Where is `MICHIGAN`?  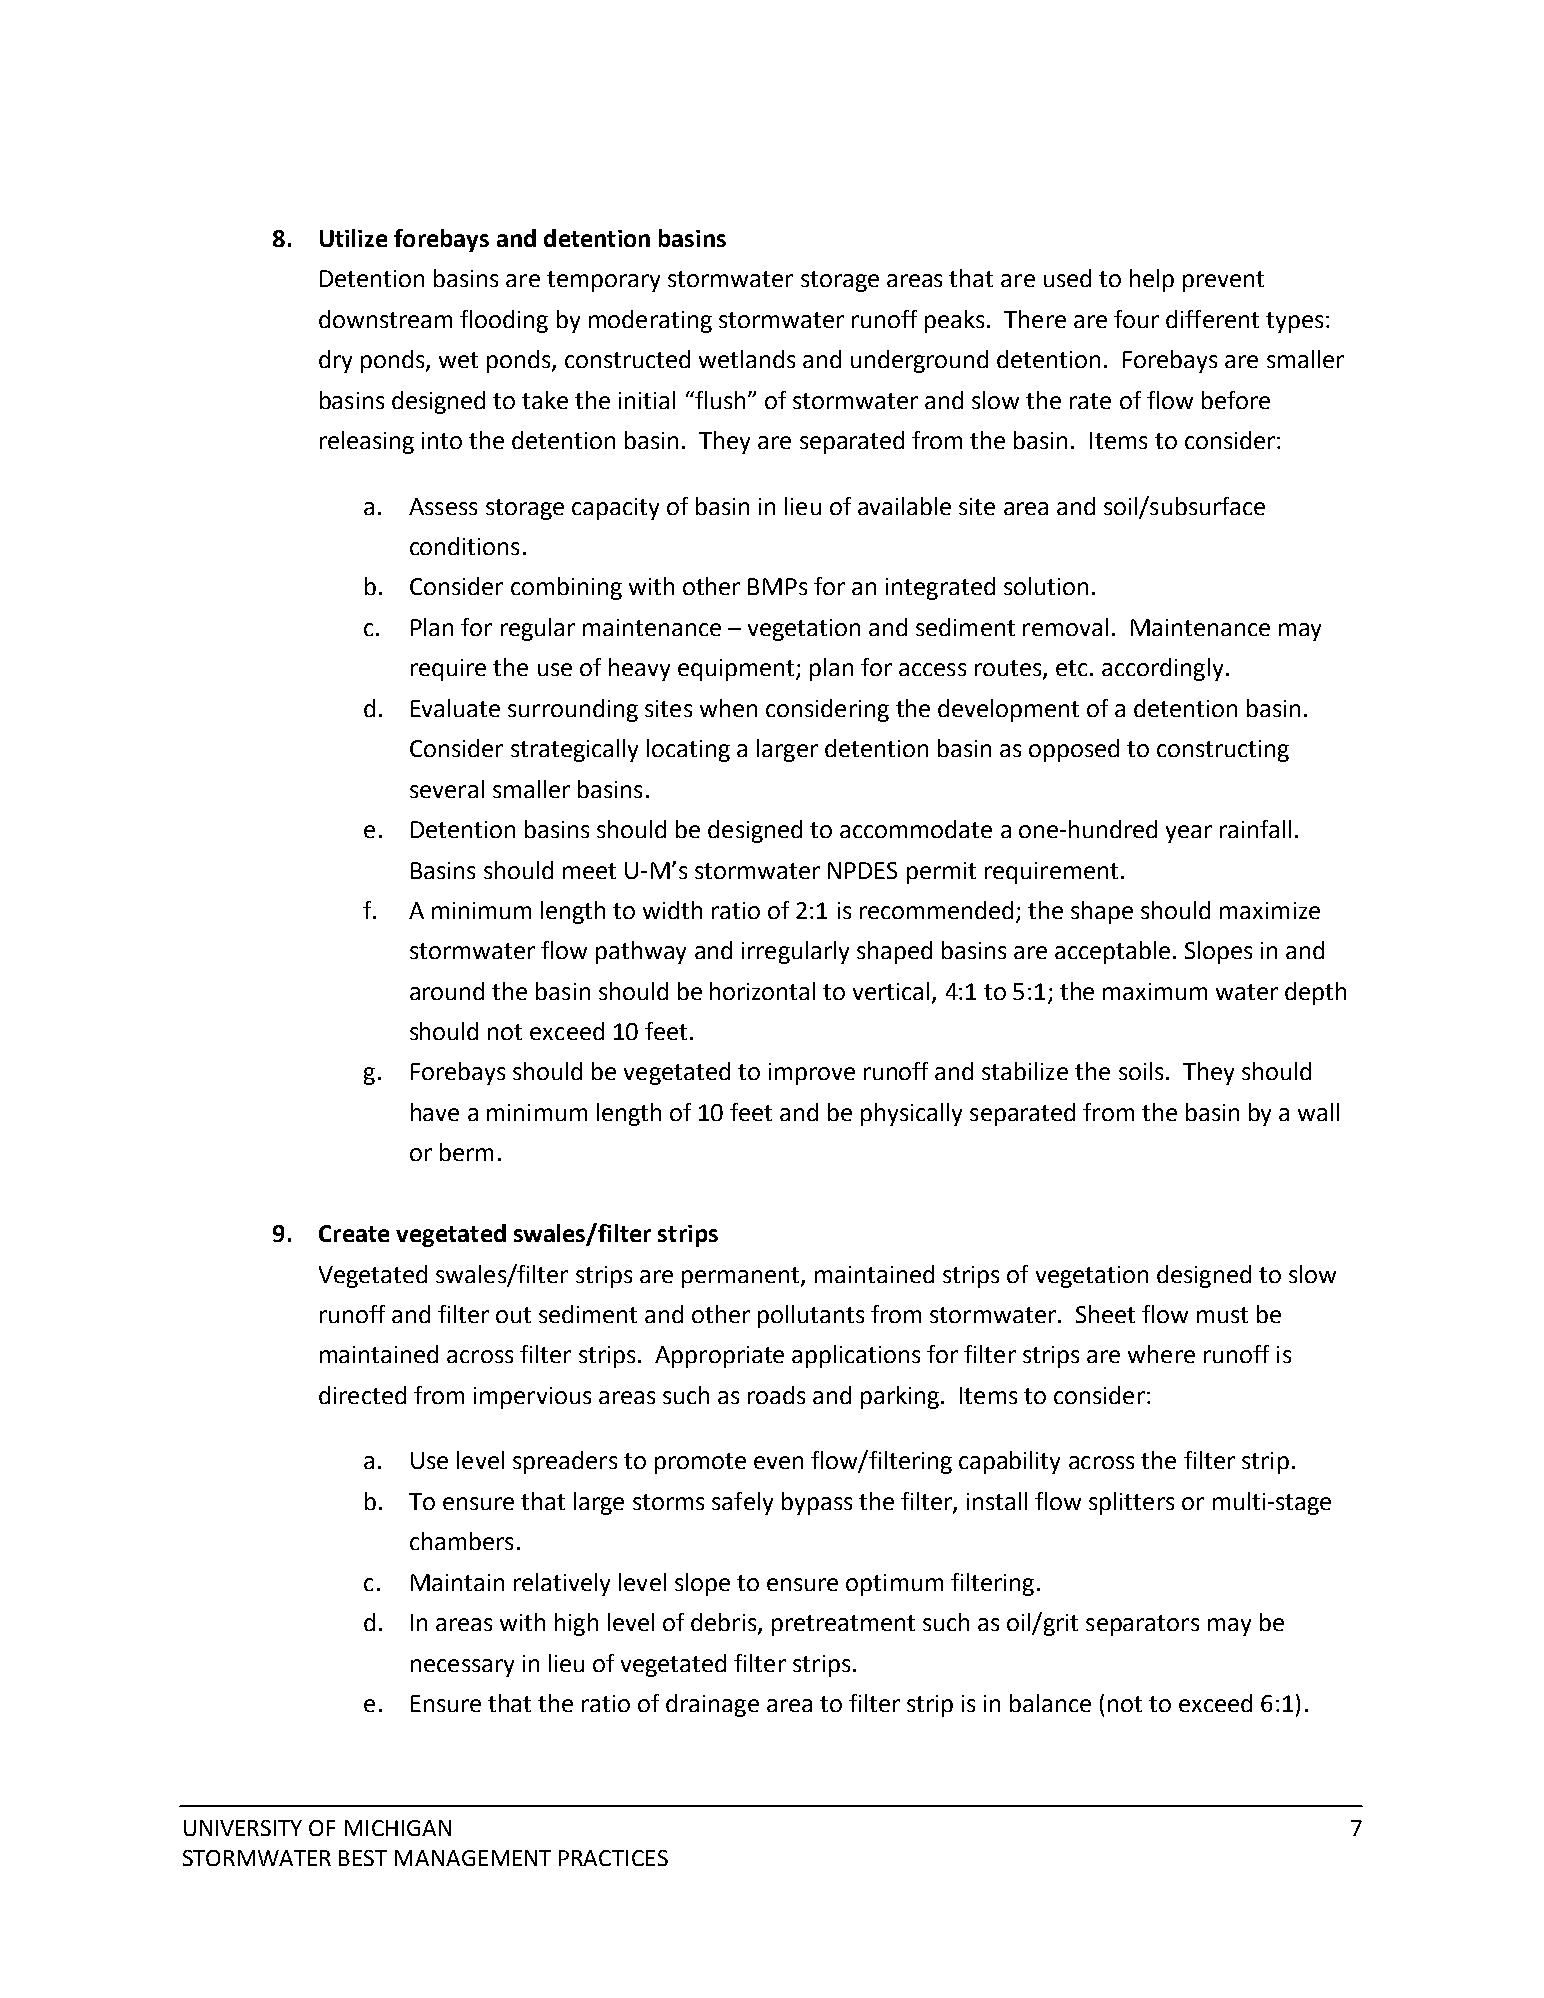
MICHIGAN is located at coordinates (398, 1828).
